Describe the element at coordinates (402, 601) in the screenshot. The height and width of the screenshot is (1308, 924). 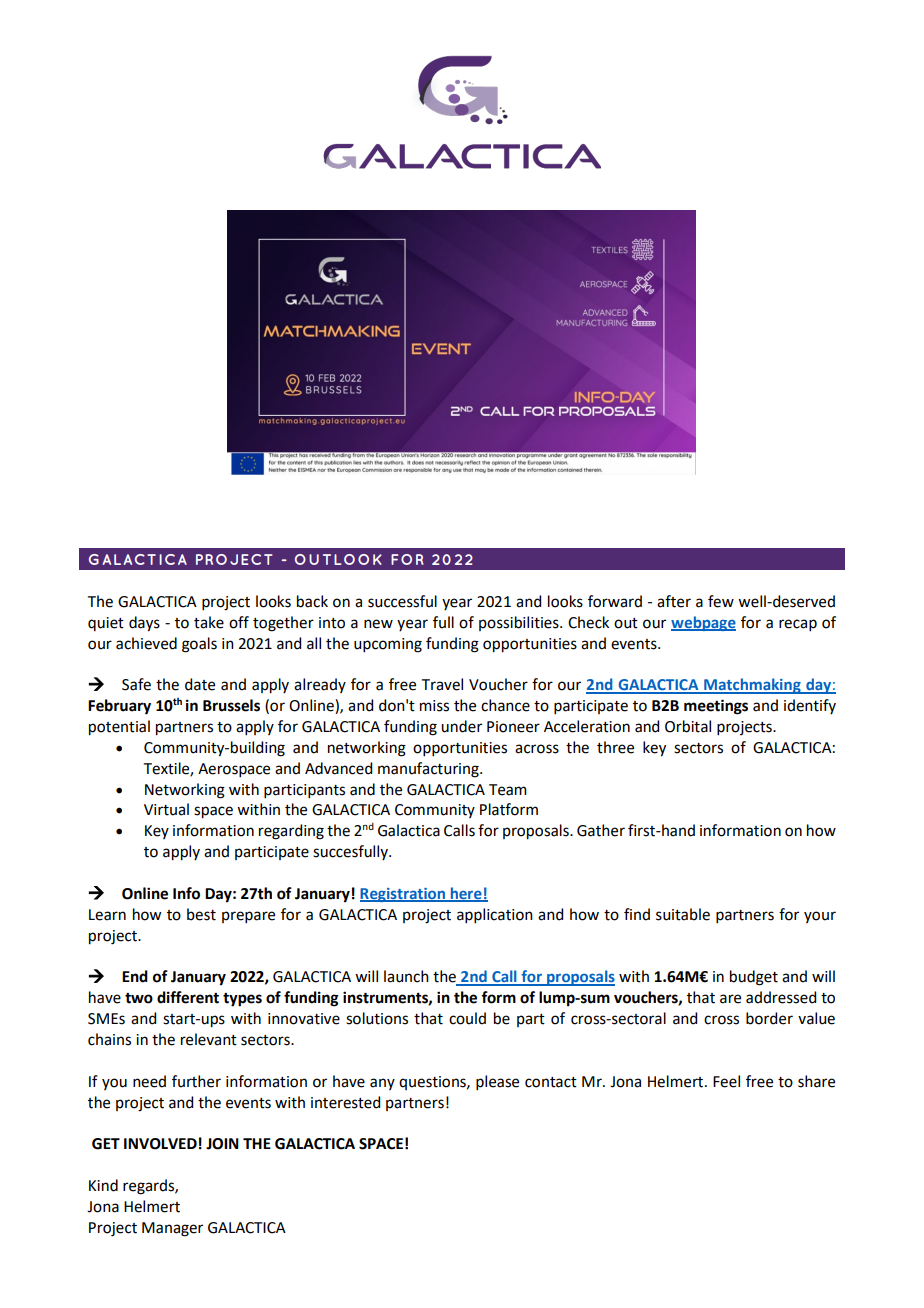
I see `successful` at that location.
